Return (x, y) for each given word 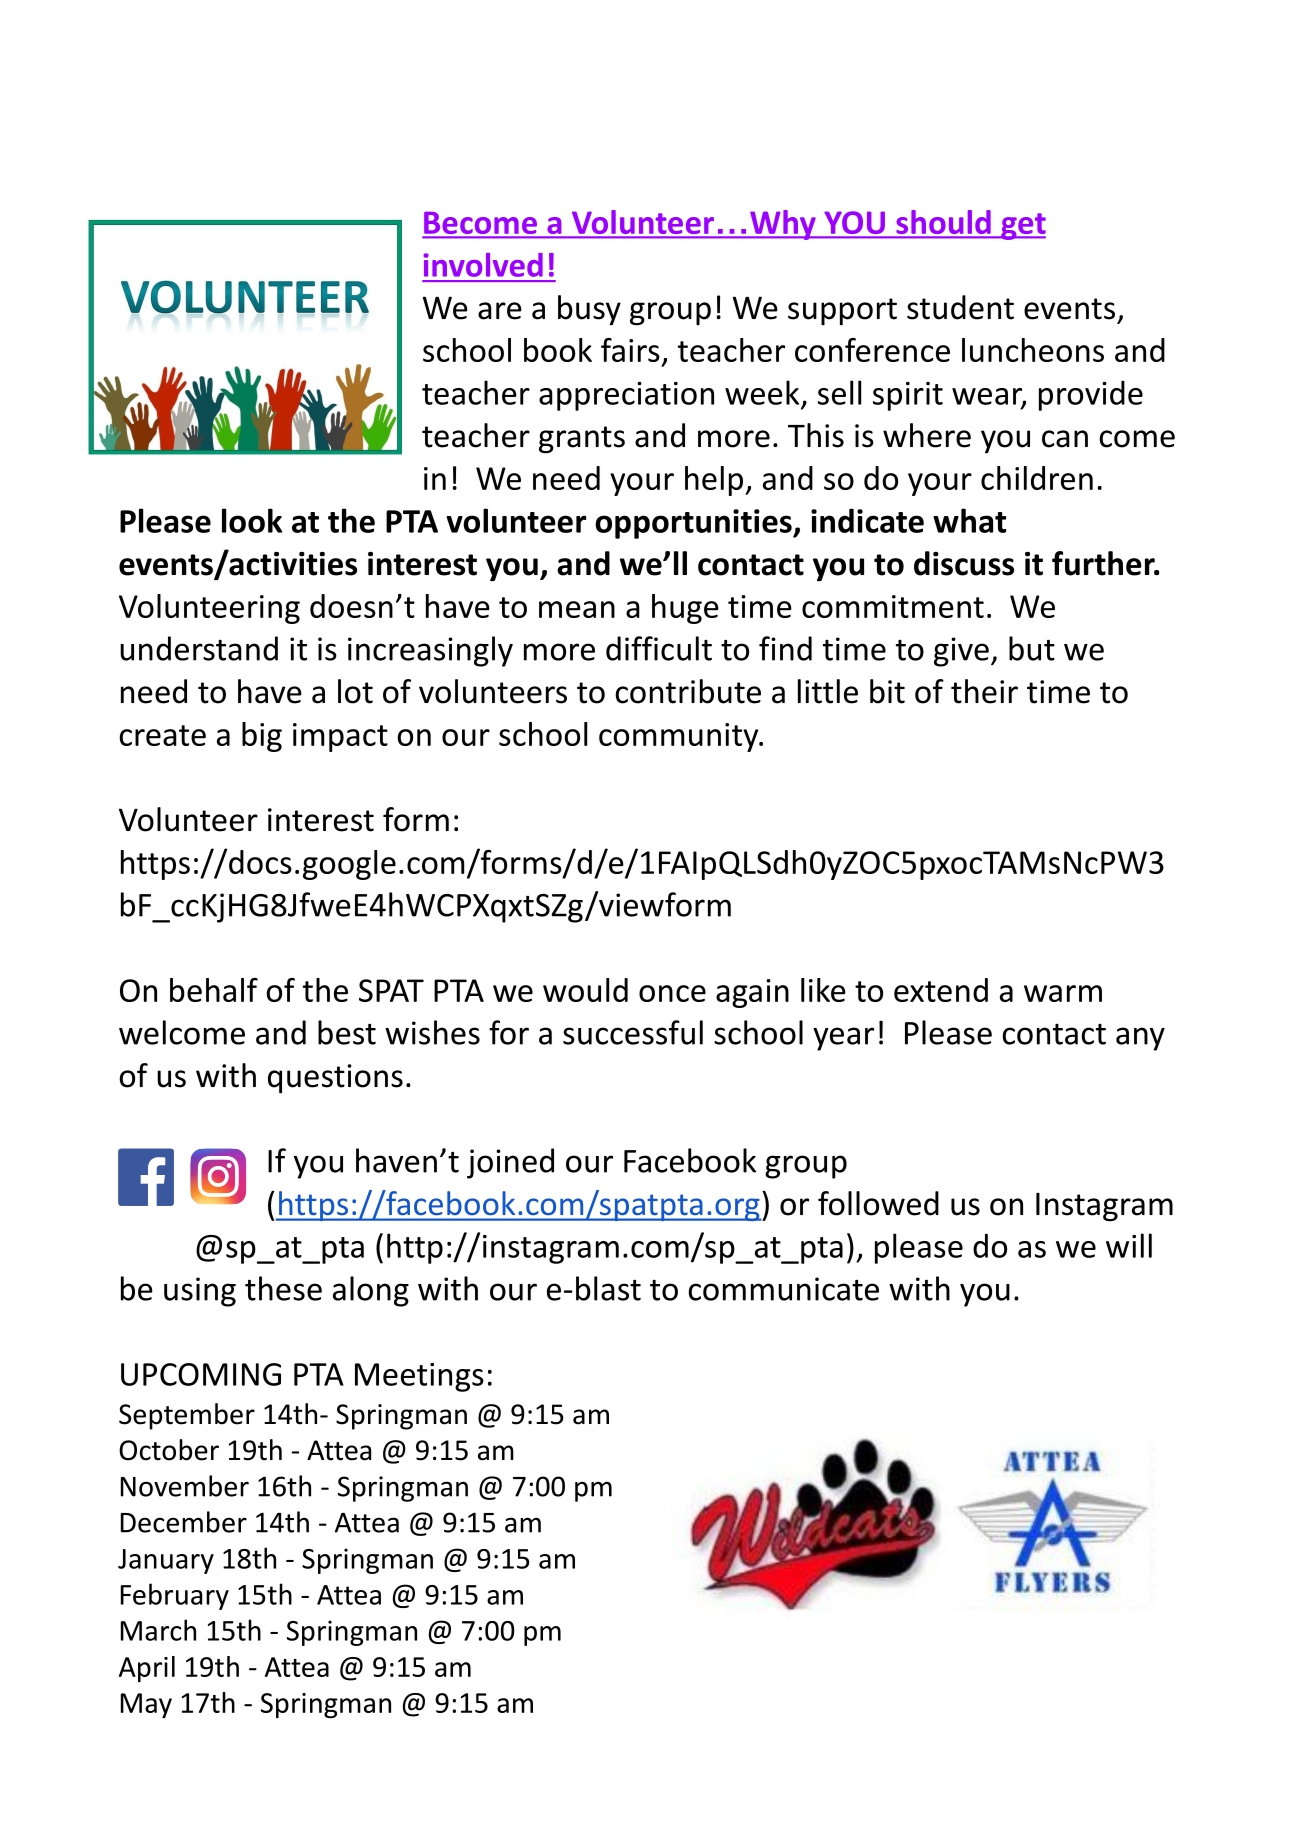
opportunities (694, 524)
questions (335, 1079)
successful (633, 1032)
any (1140, 1039)
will (1129, 1245)
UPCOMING (201, 1374)
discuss (964, 563)
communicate (783, 1289)
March (158, 1630)
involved (483, 265)
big (262, 737)
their (984, 691)
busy (589, 310)
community (680, 737)
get (1022, 226)
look (252, 520)
